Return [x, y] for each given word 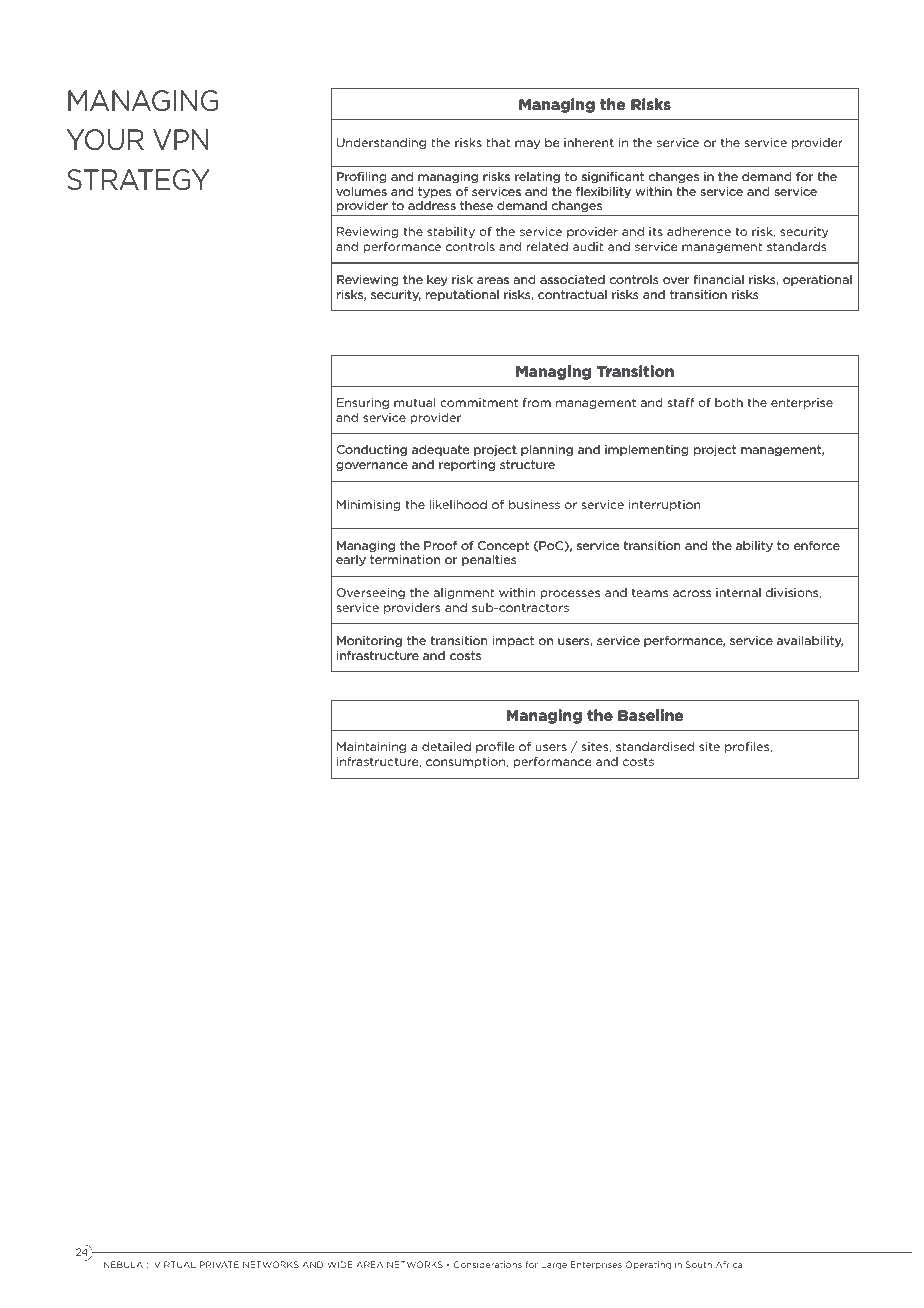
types [434, 192]
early [351, 560]
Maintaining [371, 747]
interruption [664, 505]
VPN [180, 139]
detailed [446, 746]
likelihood [458, 504]
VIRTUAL [175, 1264]
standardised [655, 746]
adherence [699, 231]
